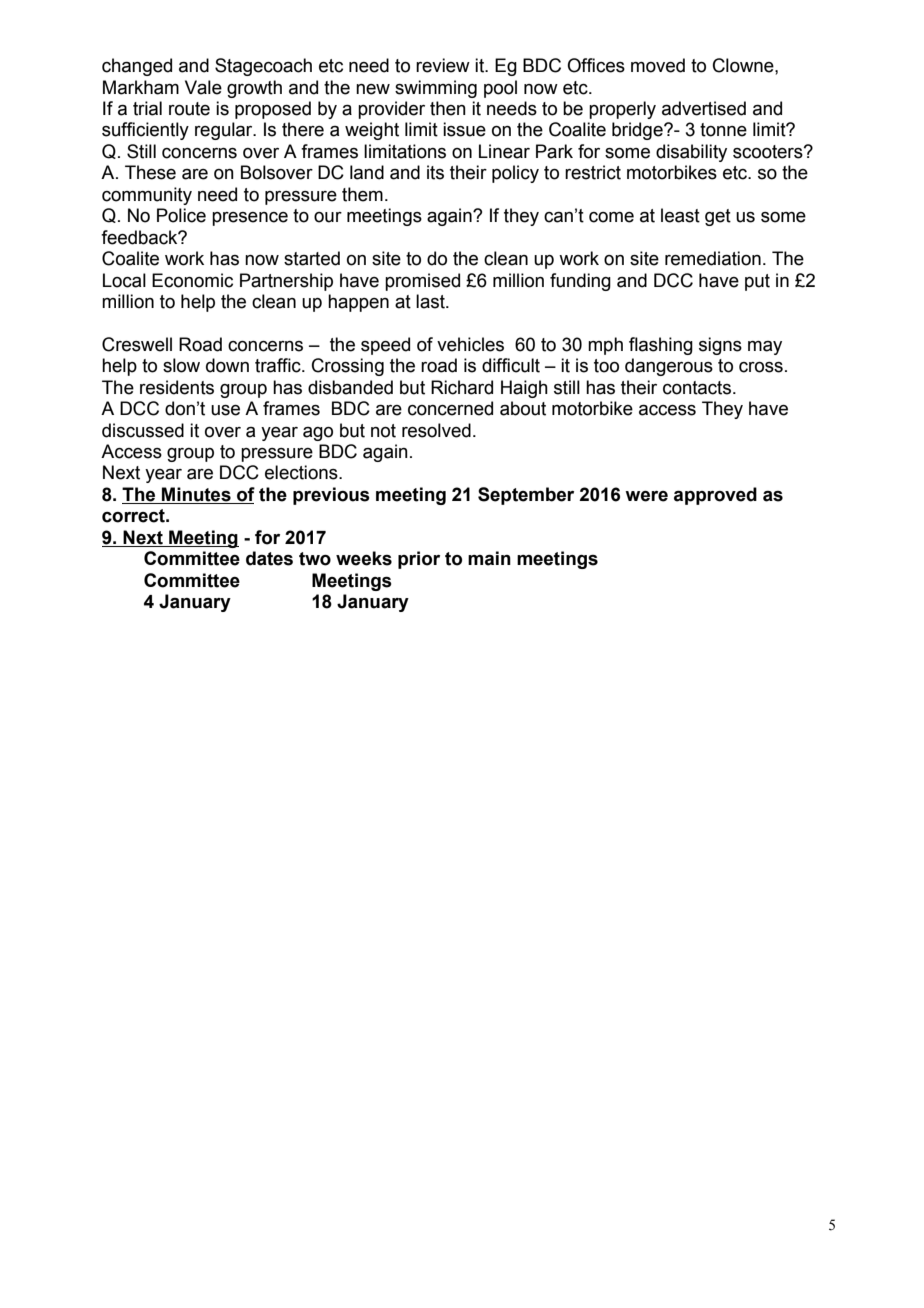 The image size is (924, 1308). I want to click on swimming, so click(436, 89).
